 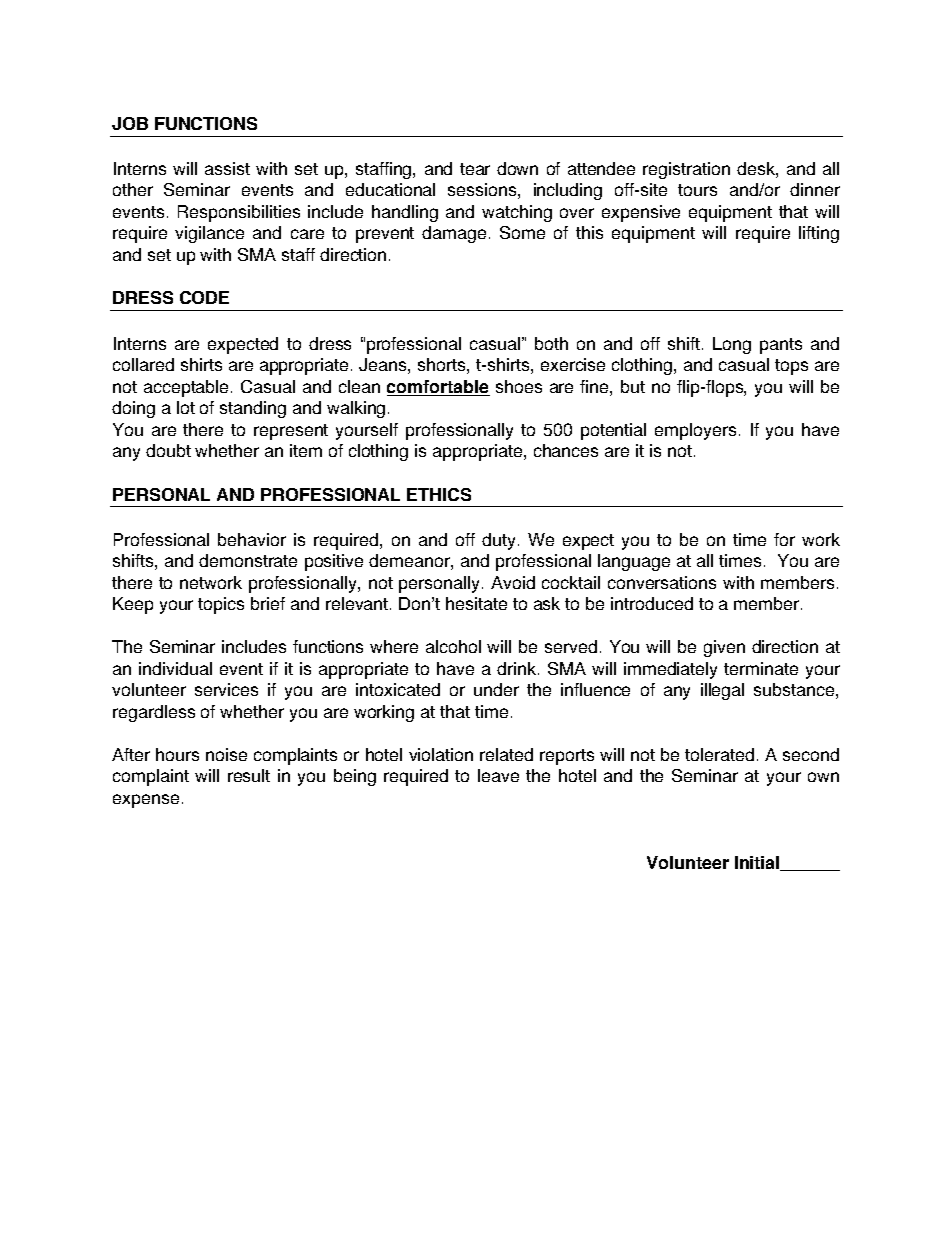 I want to click on comfortable, so click(x=438, y=388).
